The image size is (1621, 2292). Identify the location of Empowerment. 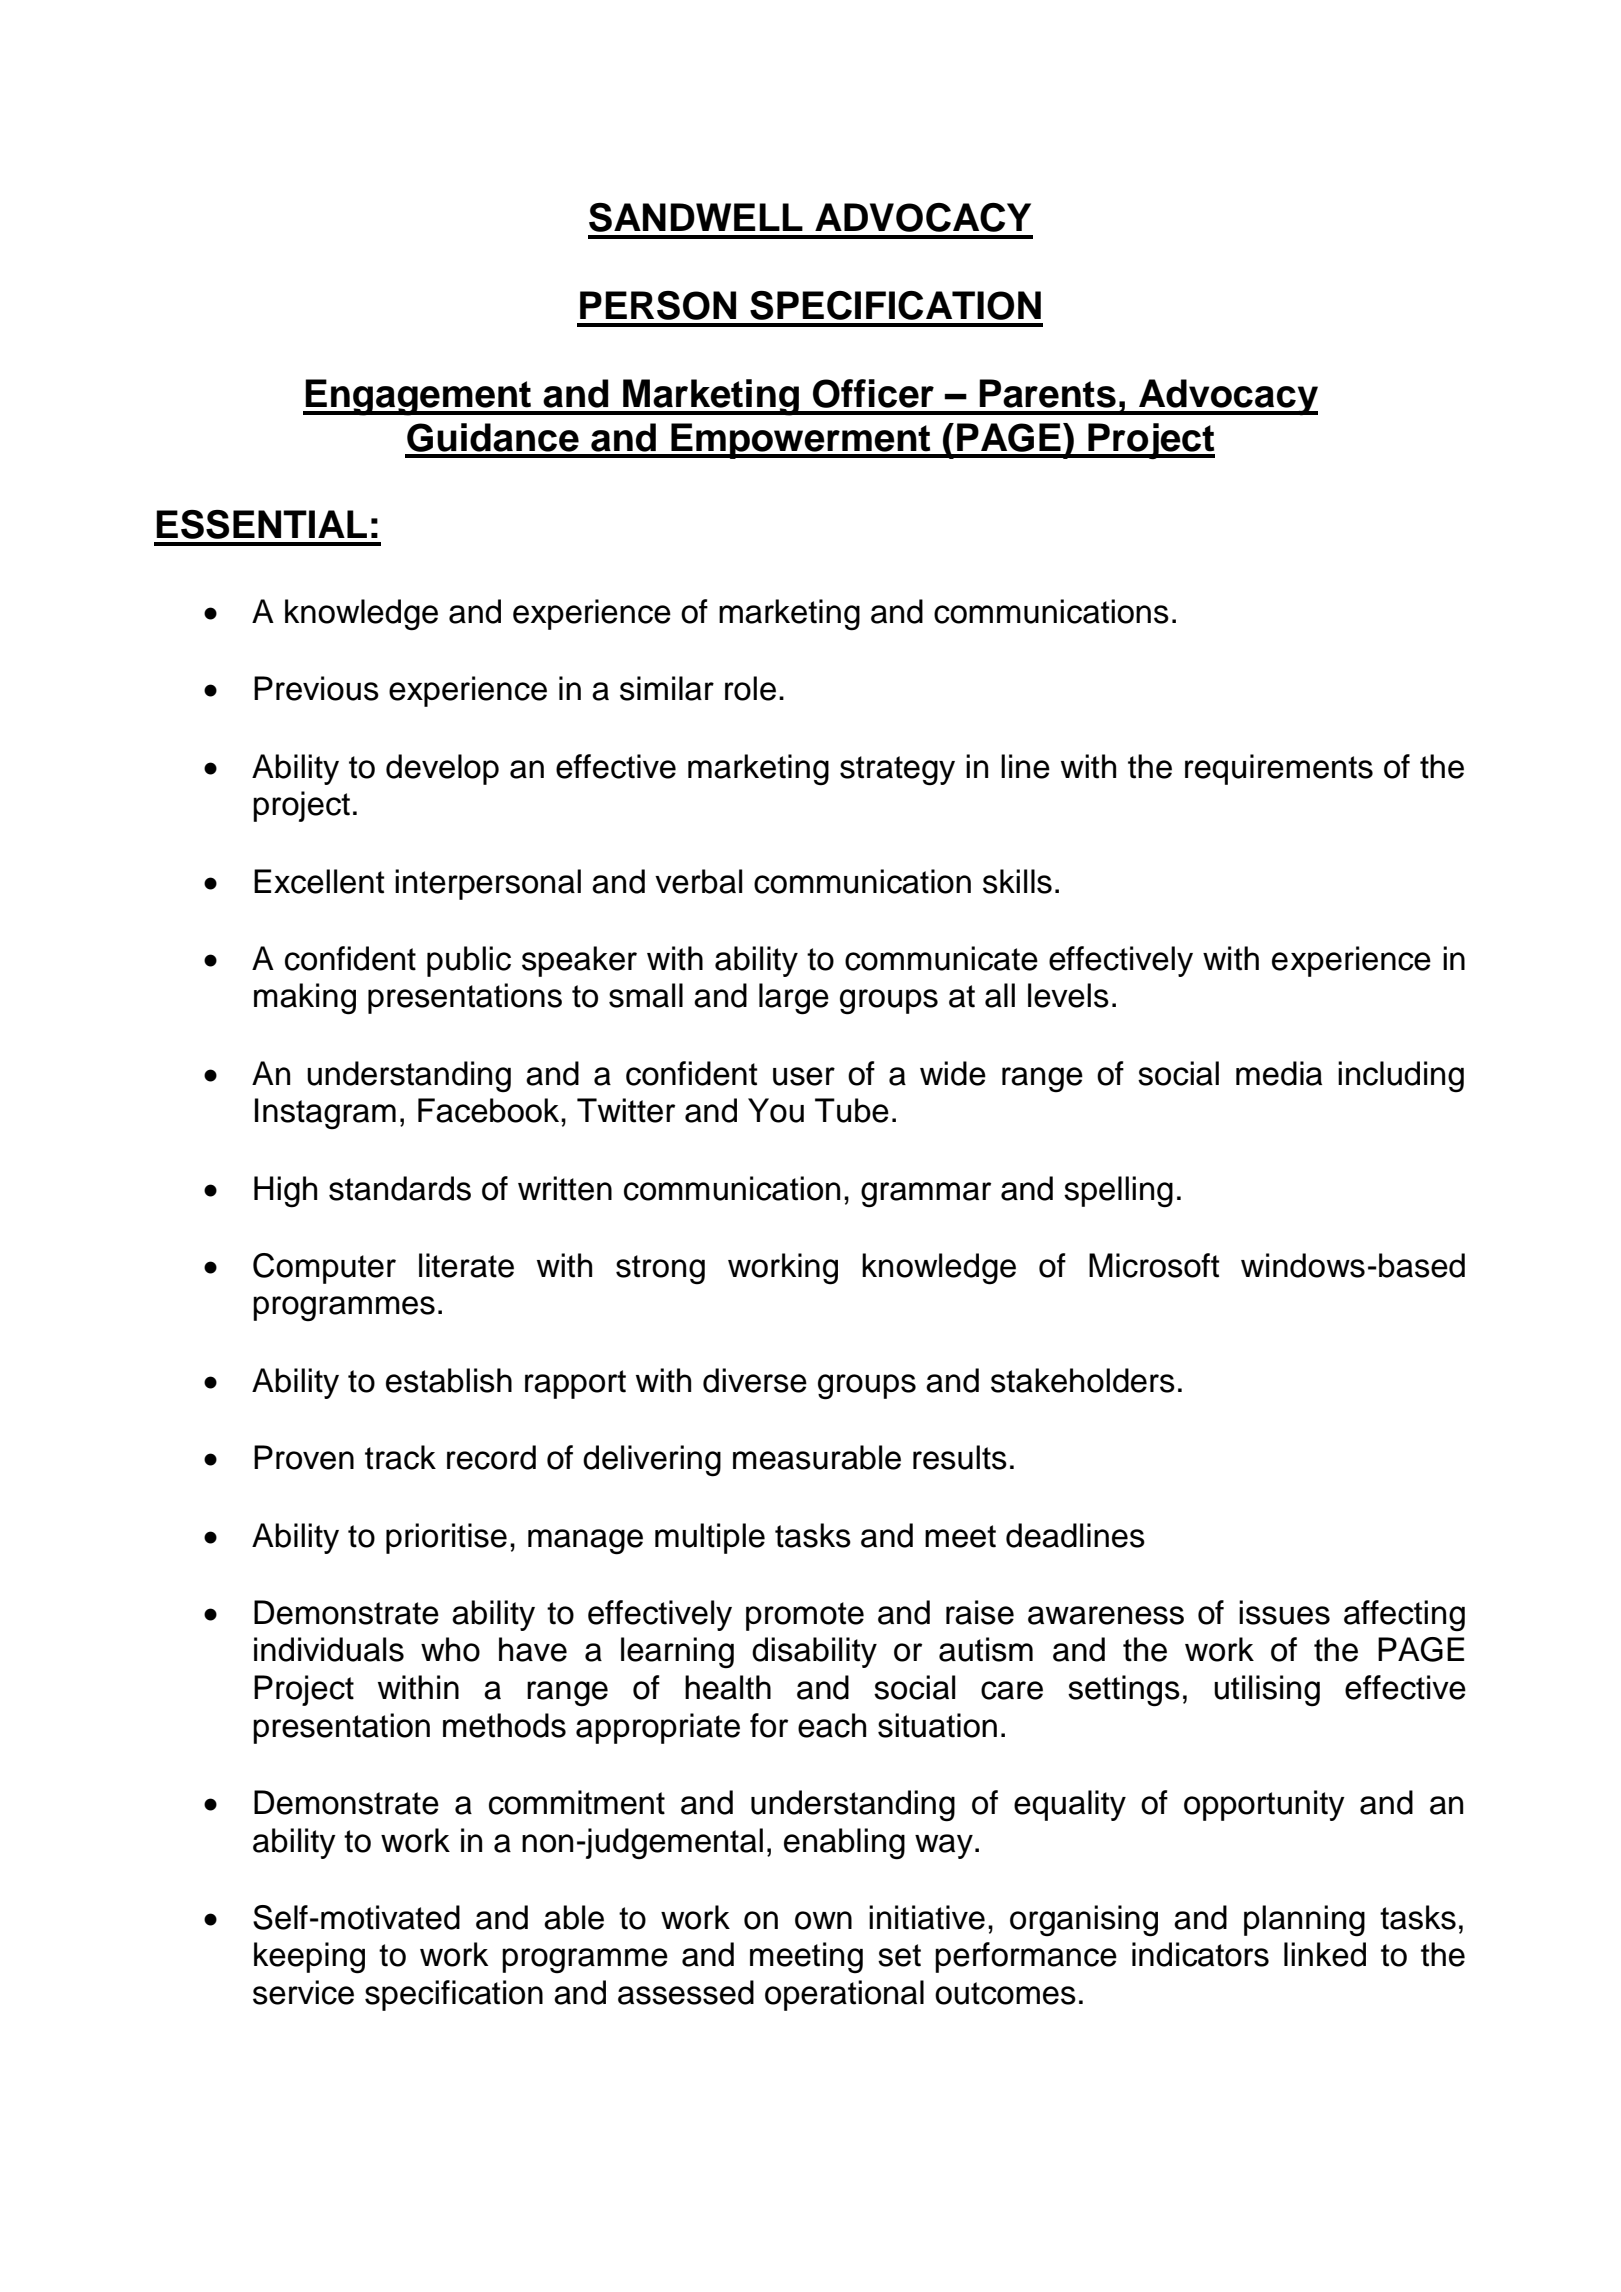
(801, 441).
